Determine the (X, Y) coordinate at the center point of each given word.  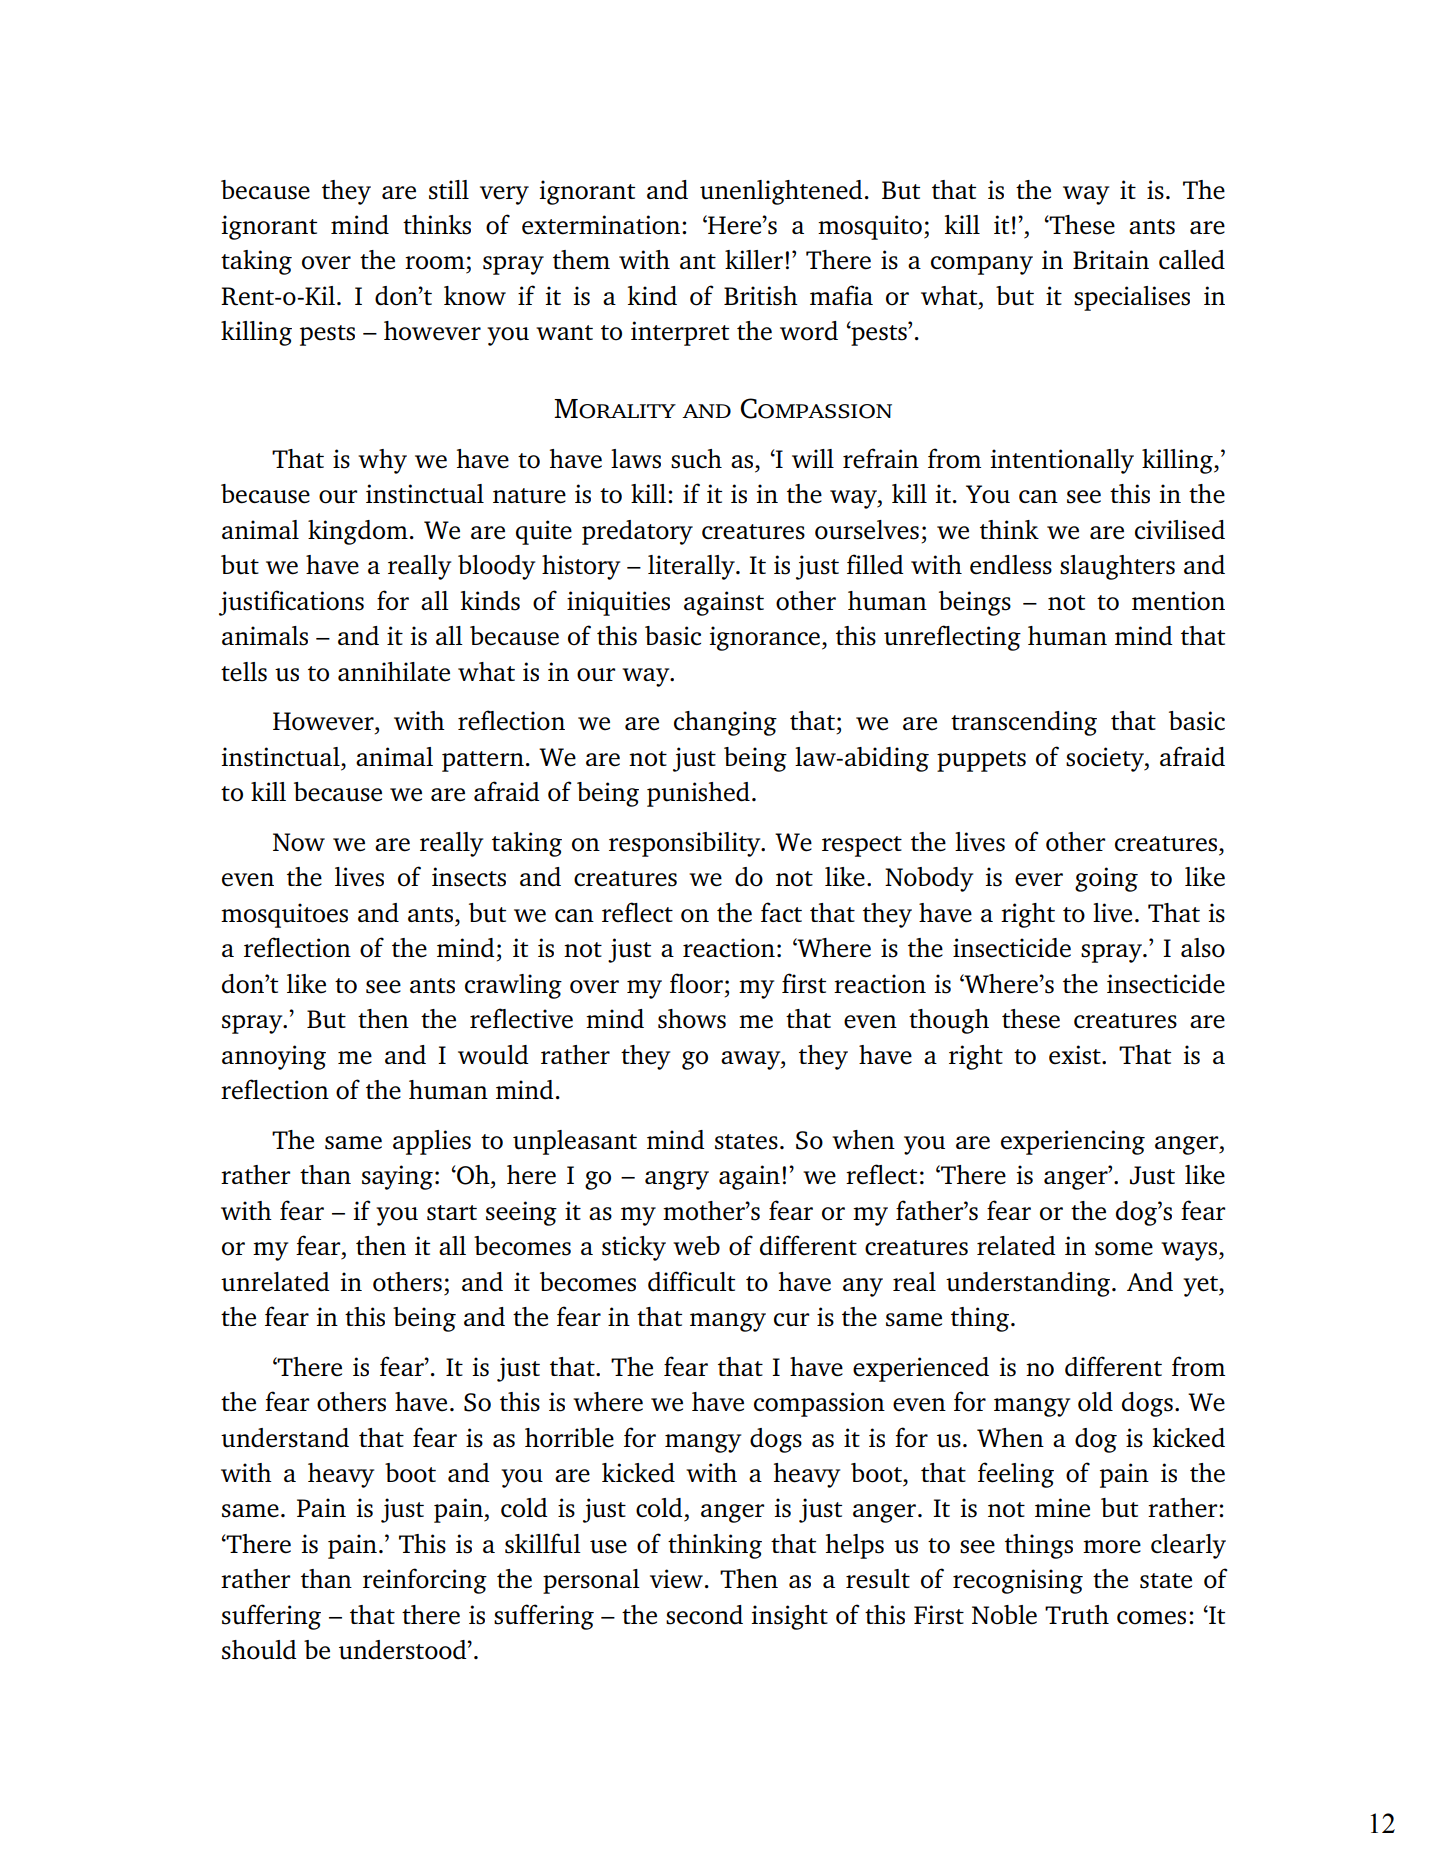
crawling (513, 986)
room (435, 263)
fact (781, 912)
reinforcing (425, 1581)
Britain (1111, 259)
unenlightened (781, 192)
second (704, 1615)
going (1106, 879)
